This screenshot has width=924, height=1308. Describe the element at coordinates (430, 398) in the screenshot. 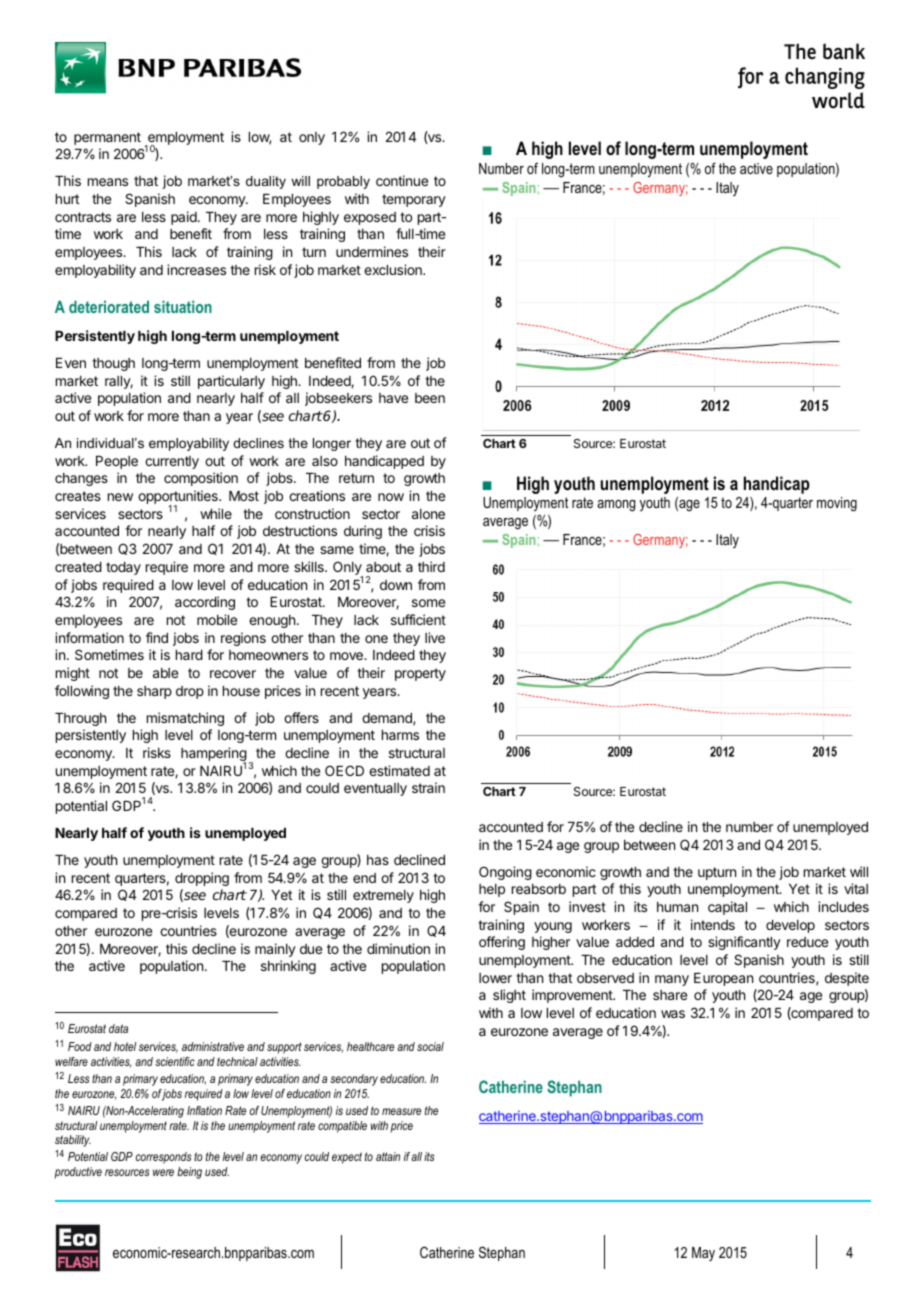

I see `been` at that location.
